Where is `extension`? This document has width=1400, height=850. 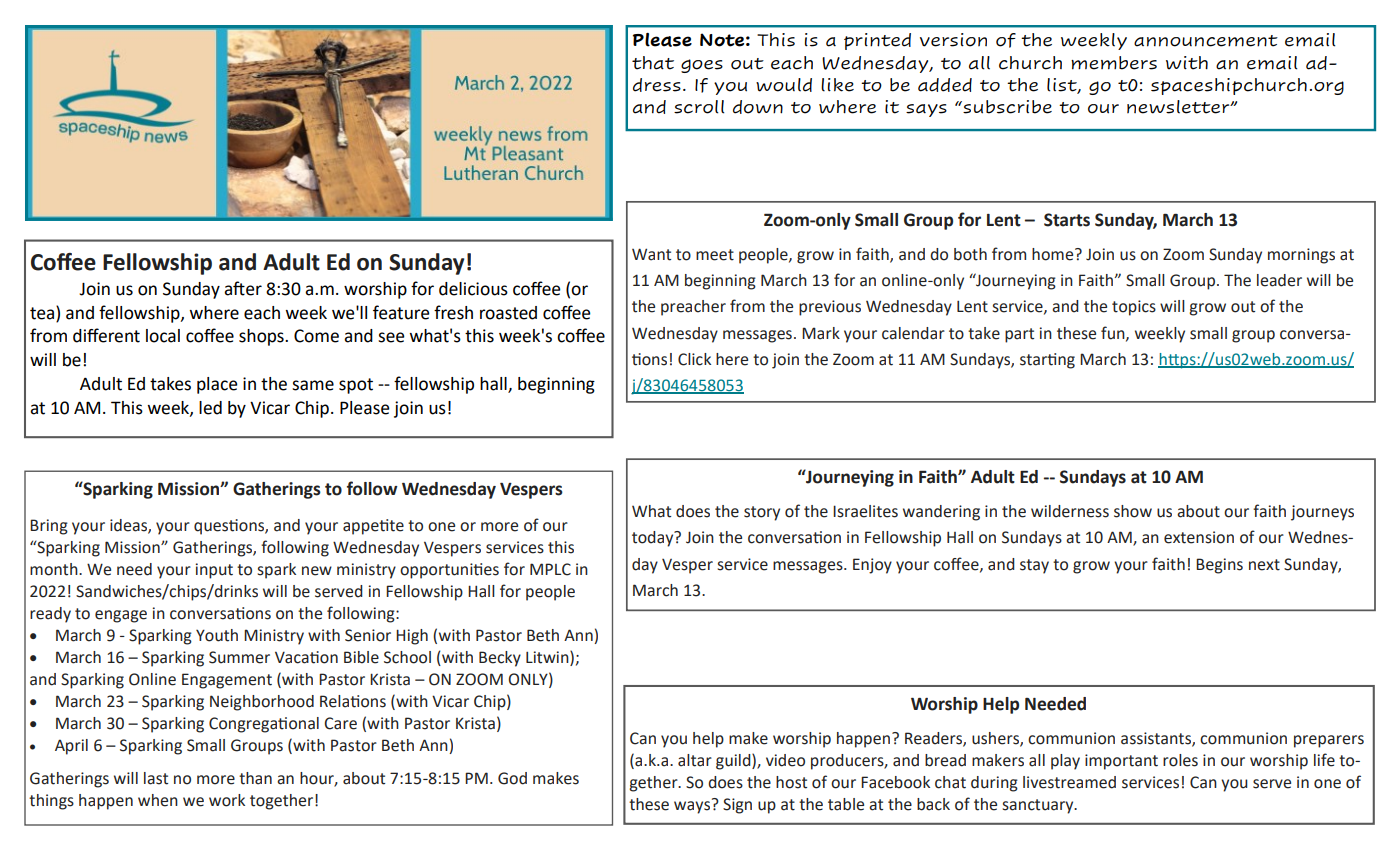 extension is located at coordinates (1199, 537).
